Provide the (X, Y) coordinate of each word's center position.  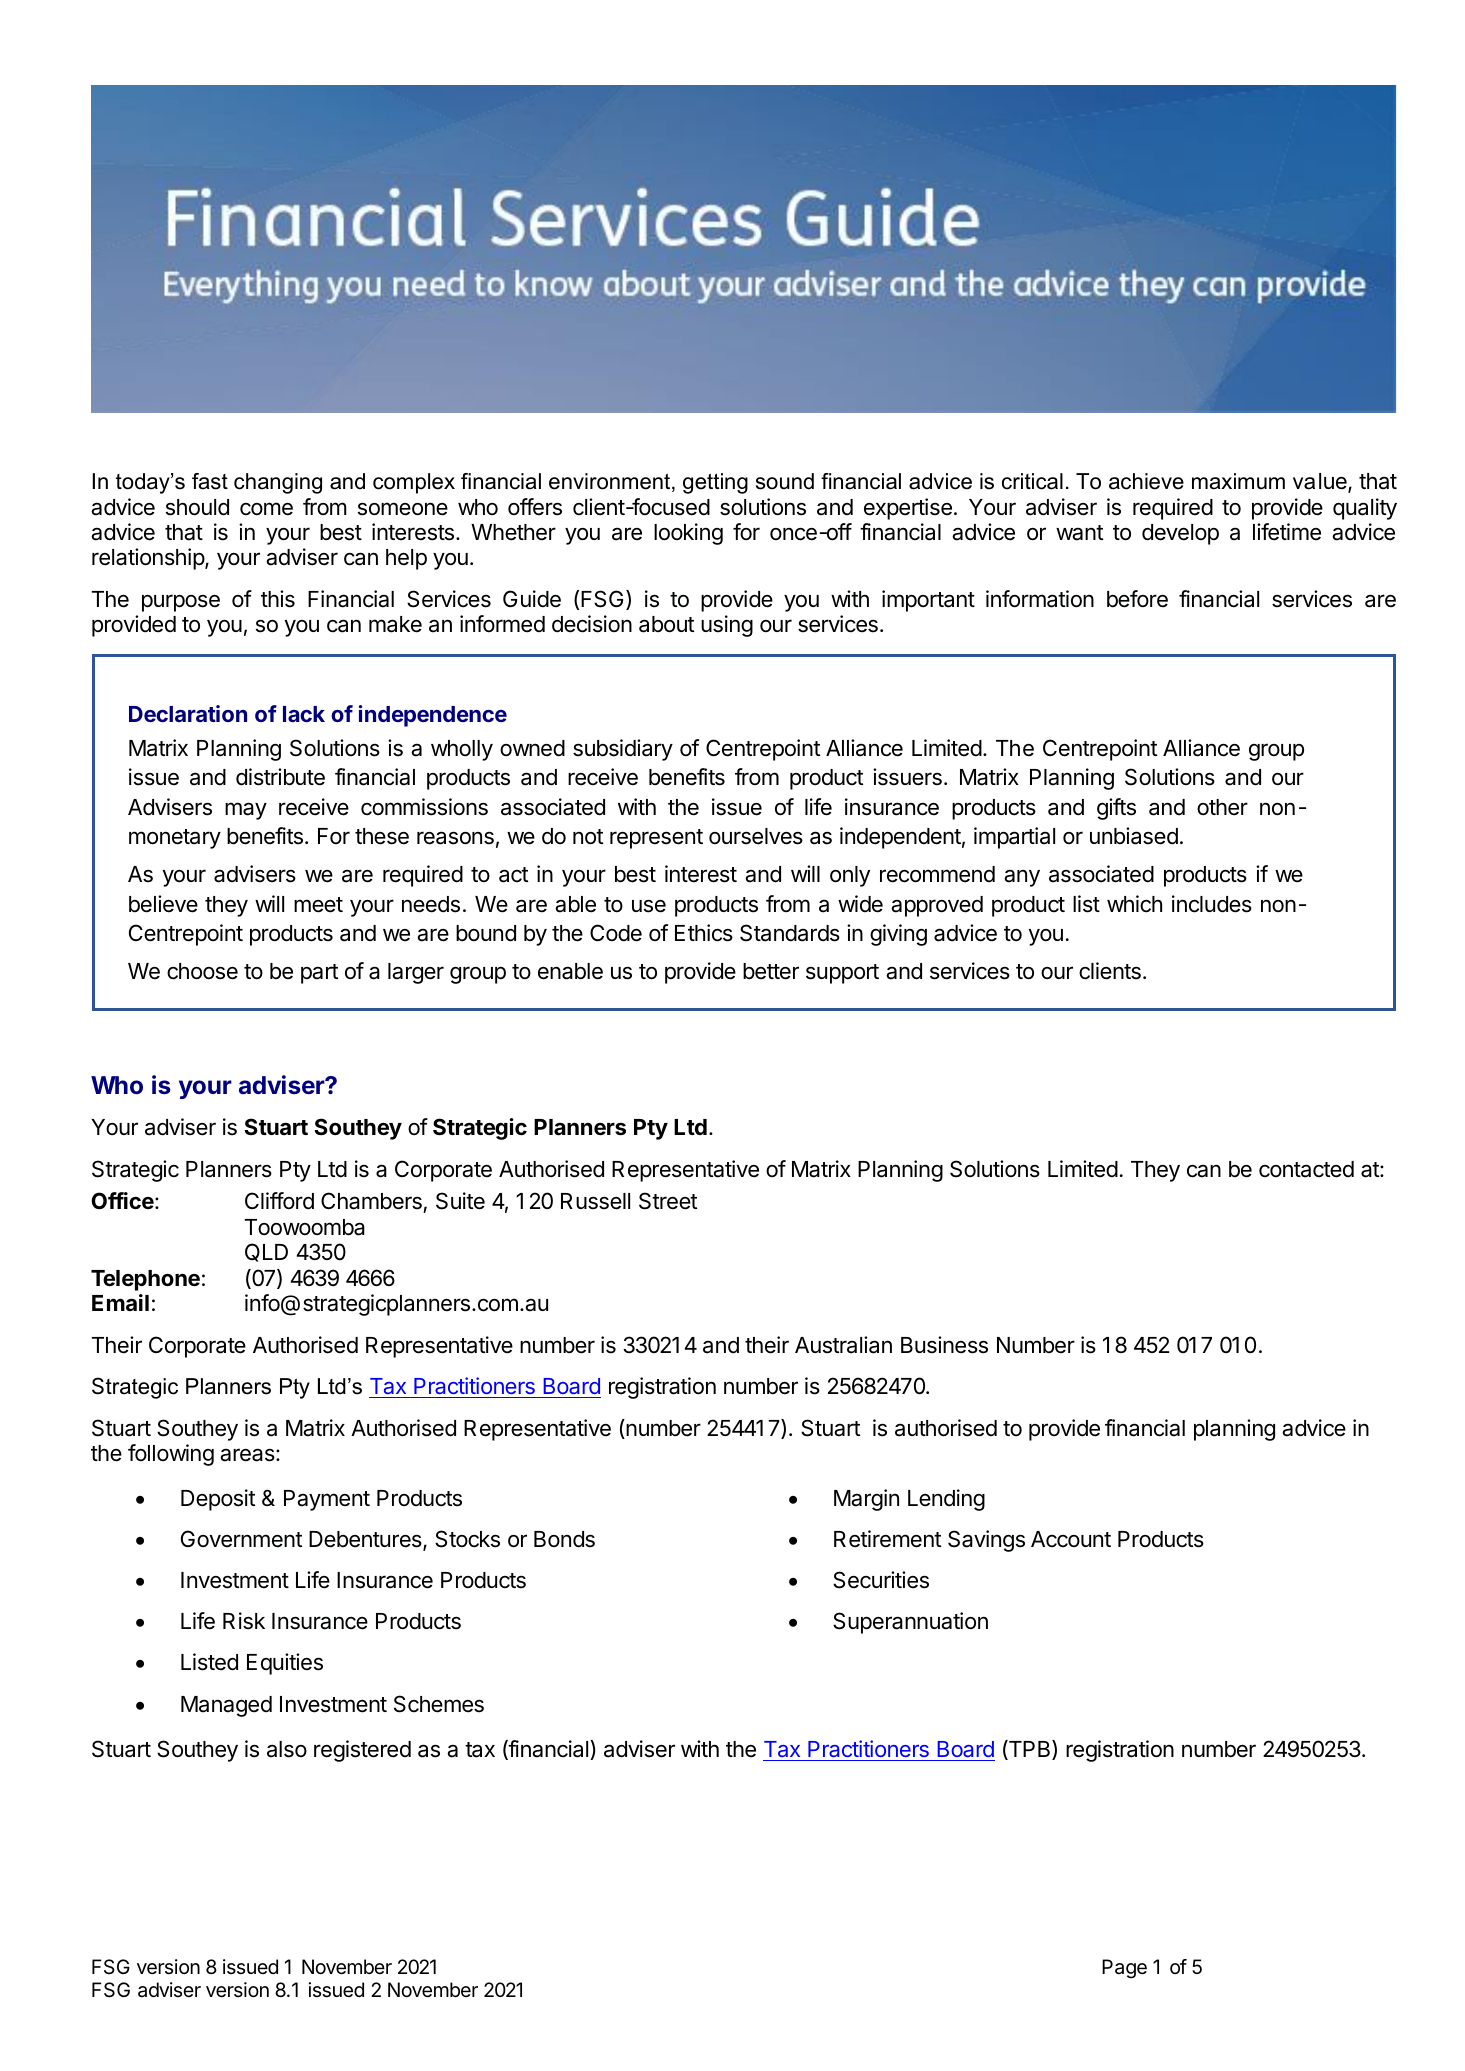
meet (318, 905)
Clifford (279, 1201)
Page (1124, 1969)
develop (1180, 534)
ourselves (756, 836)
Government (241, 1539)
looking (688, 534)
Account (1071, 1539)
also (287, 1749)
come (266, 509)
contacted (1306, 1169)
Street (668, 1201)
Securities (881, 1580)
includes (1212, 904)
